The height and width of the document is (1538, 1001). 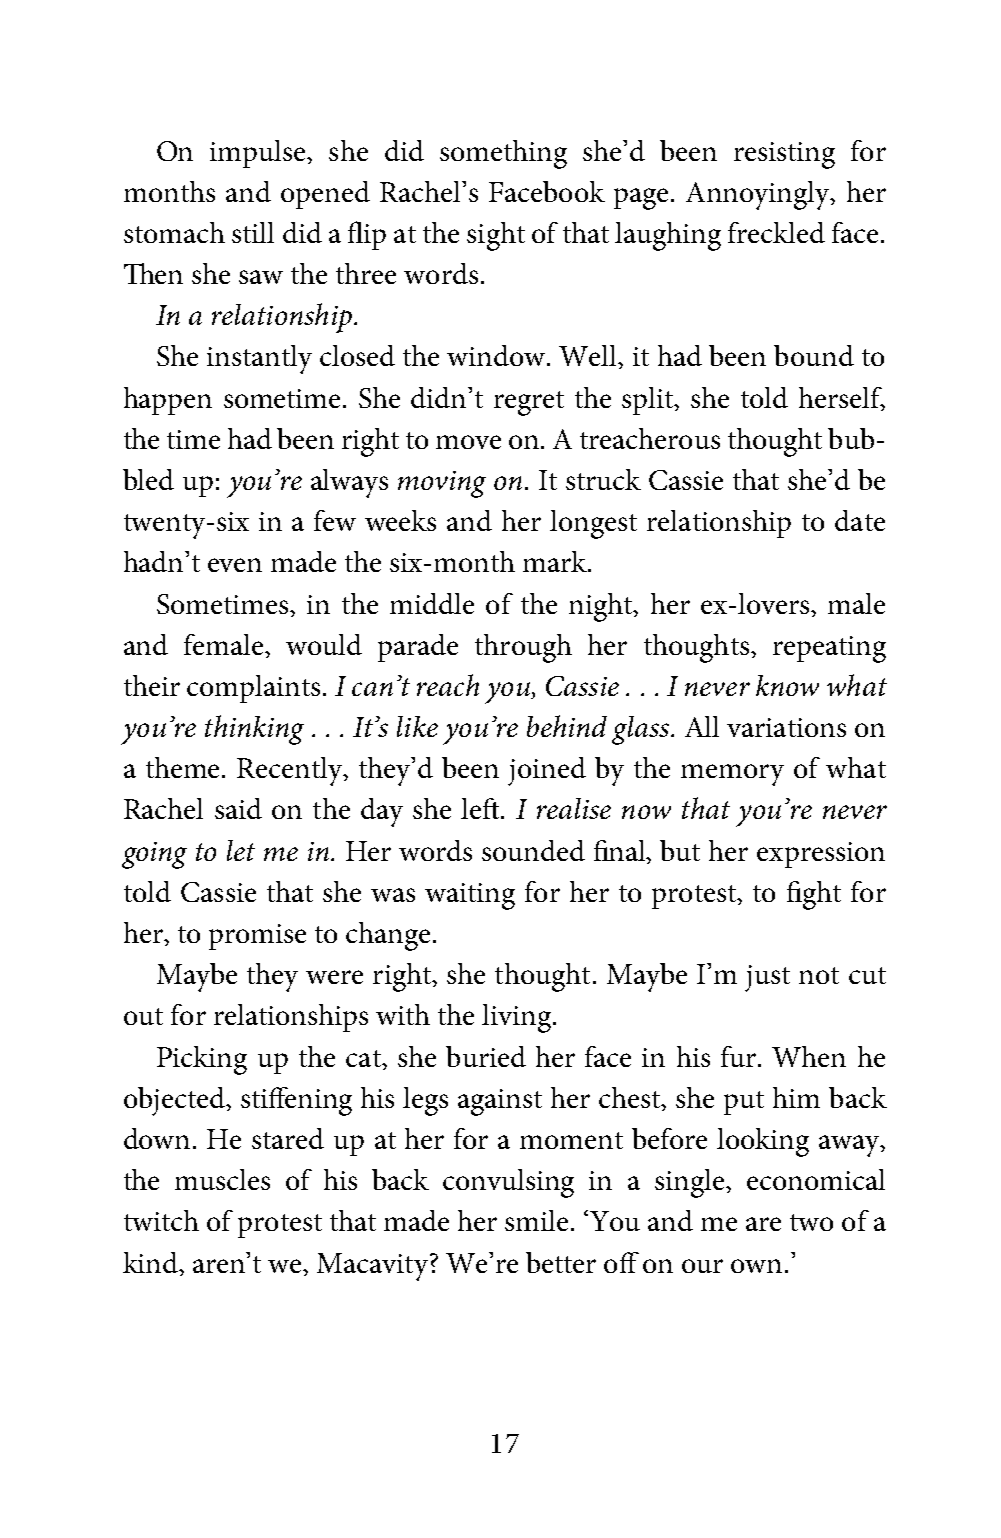 What do you see at coordinates (811, 1222) in the document?
I see `two` at bounding box center [811, 1222].
